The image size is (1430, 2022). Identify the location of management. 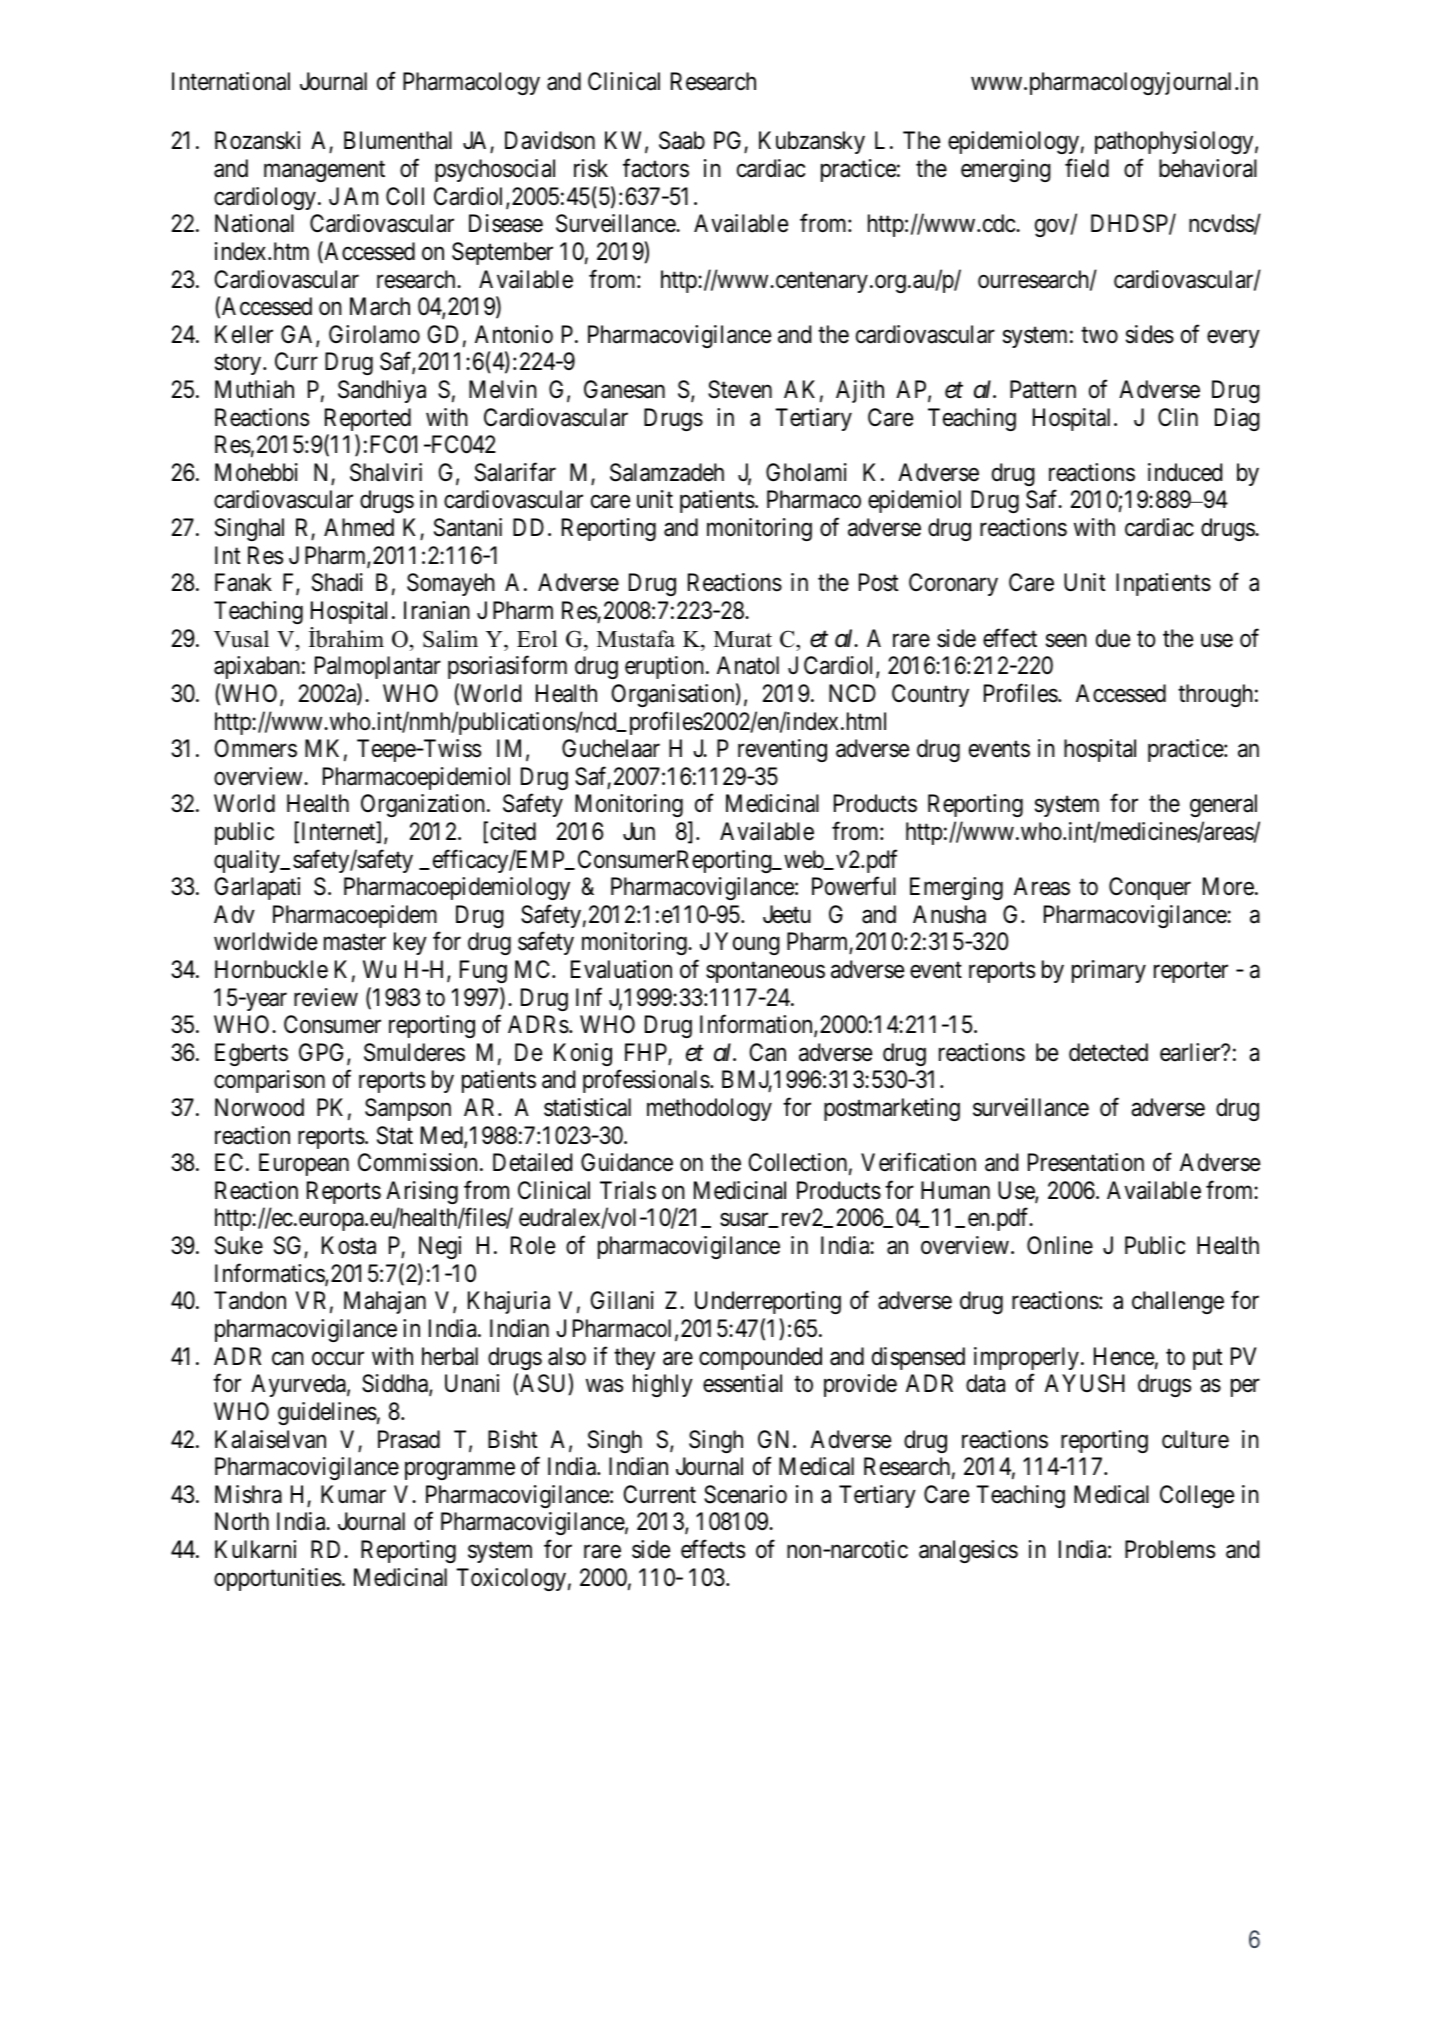
(324, 171).
